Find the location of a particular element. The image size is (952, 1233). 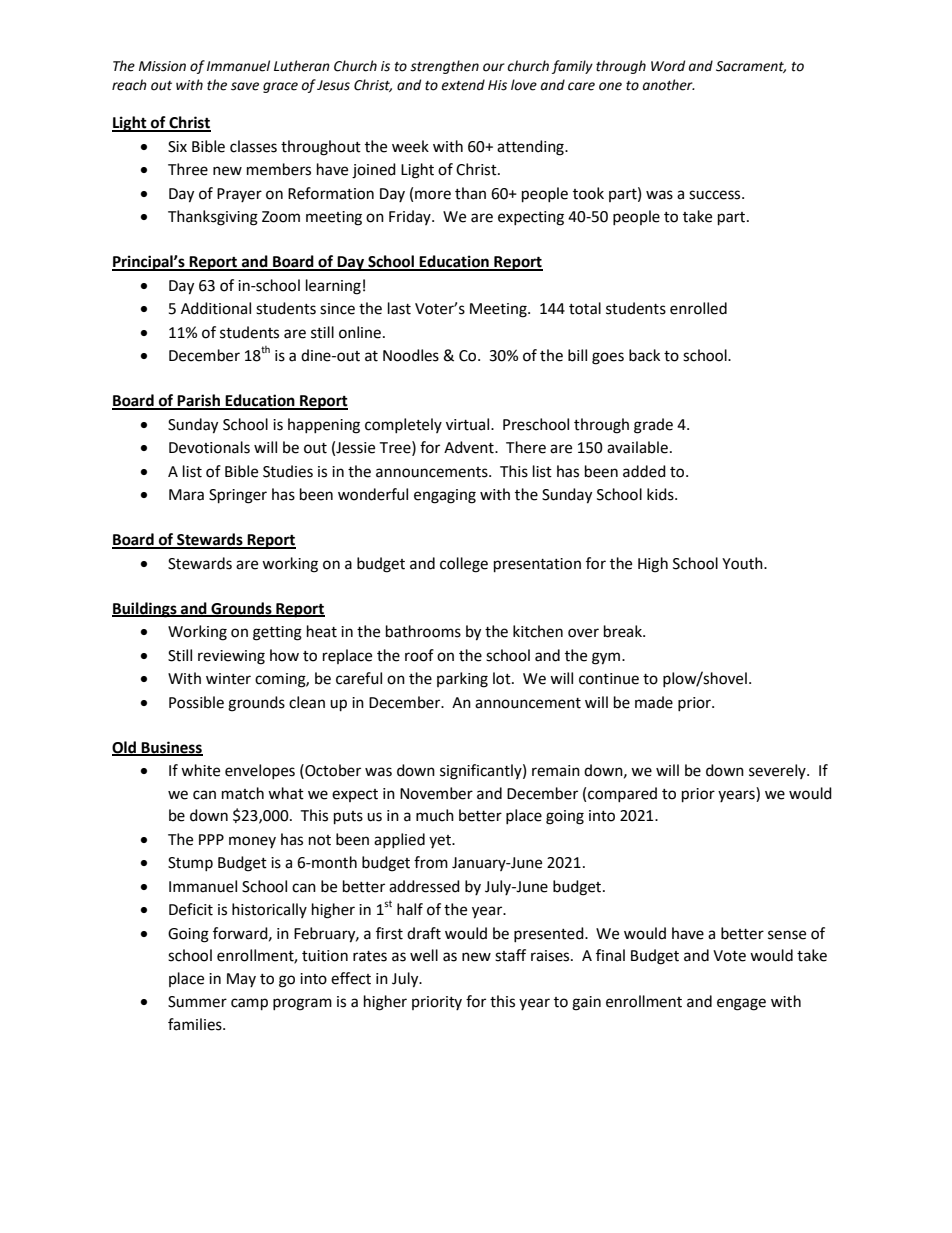

another is located at coordinates (669, 85).
